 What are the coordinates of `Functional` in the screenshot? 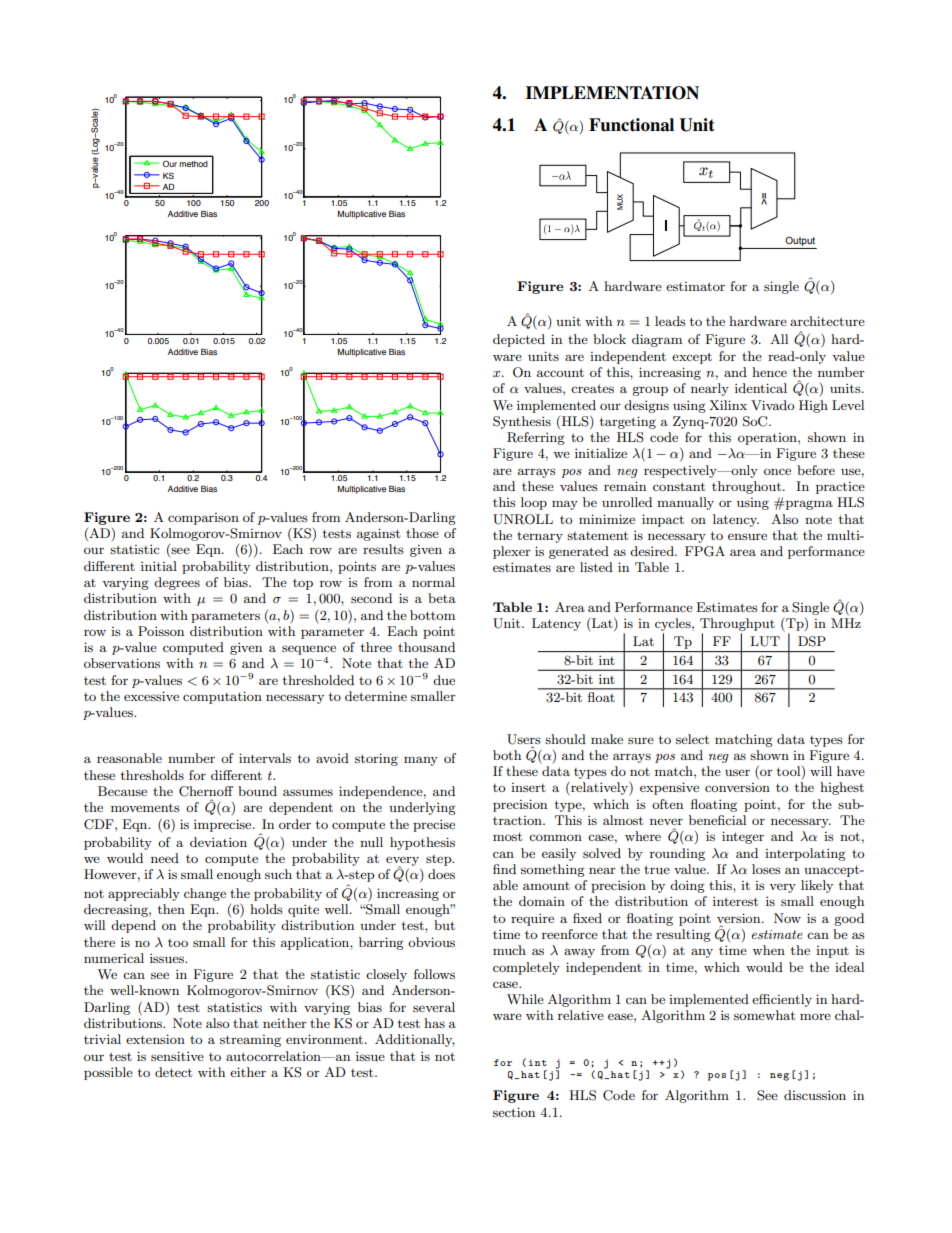 It's located at (631, 125).
